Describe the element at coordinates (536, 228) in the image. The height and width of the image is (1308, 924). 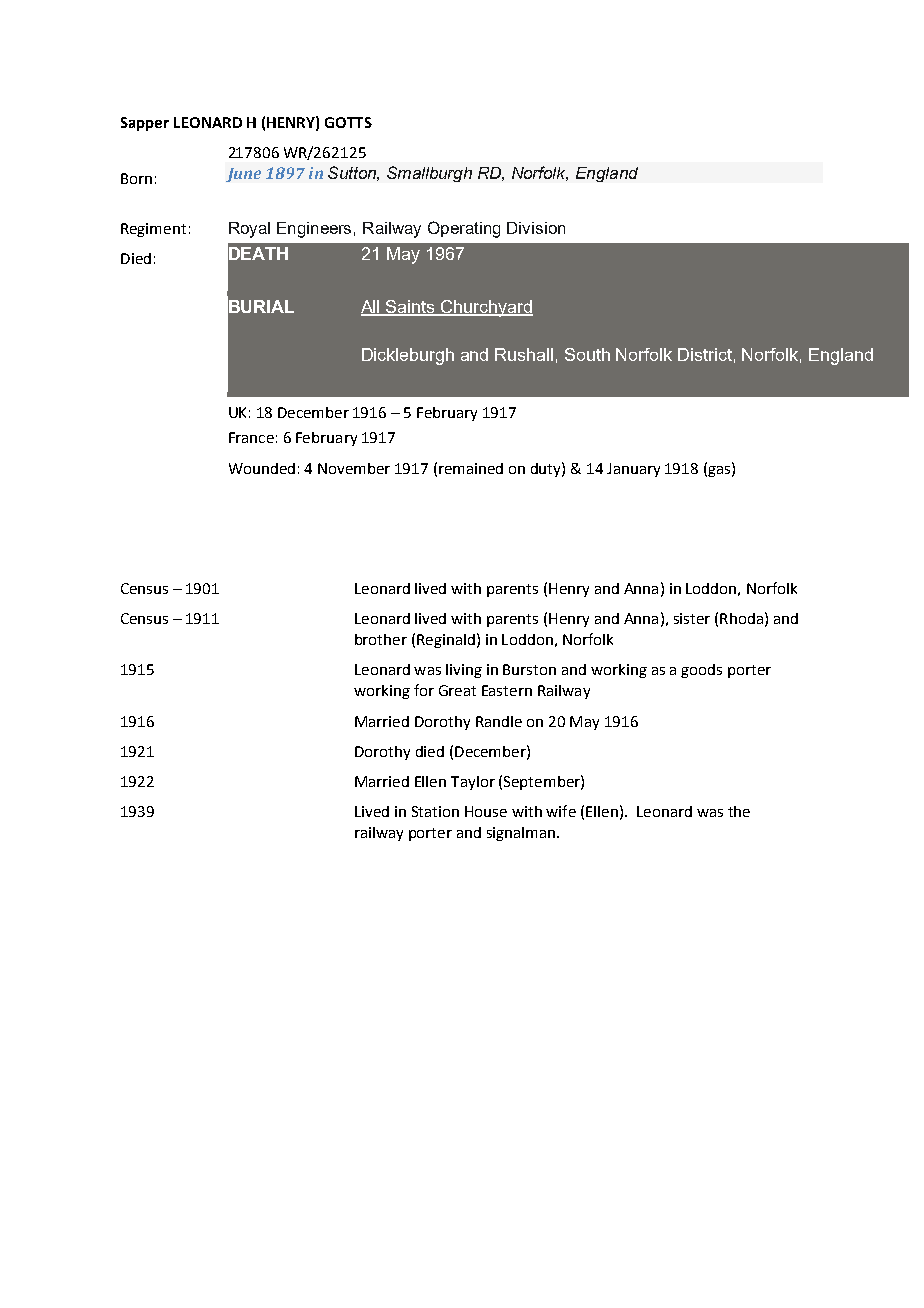
I see `Division` at that location.
